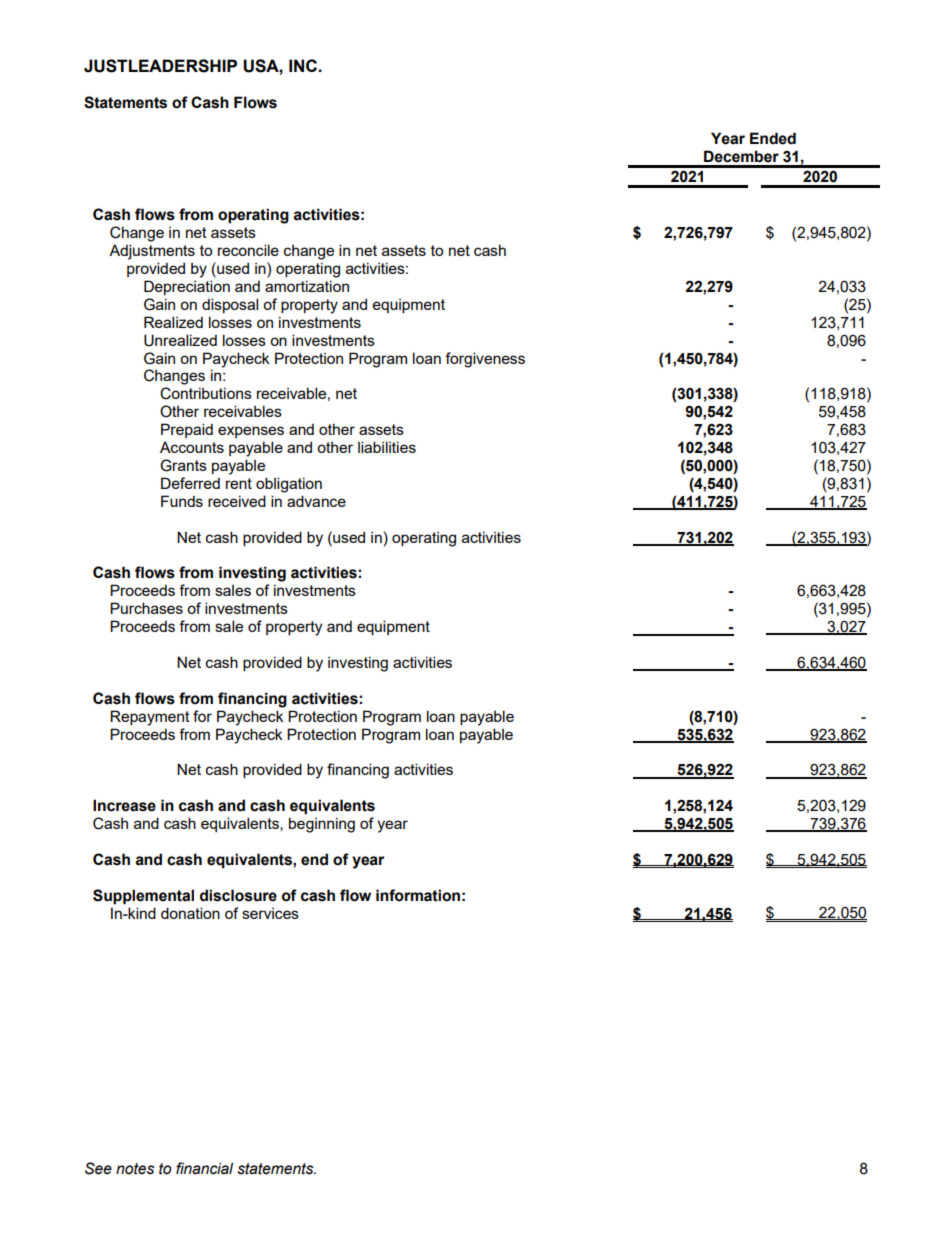 This screenshot has height=1233, width=952. Describe the element at coordinates (773, 138) in the screenshot. I see `Ended` at that location.
